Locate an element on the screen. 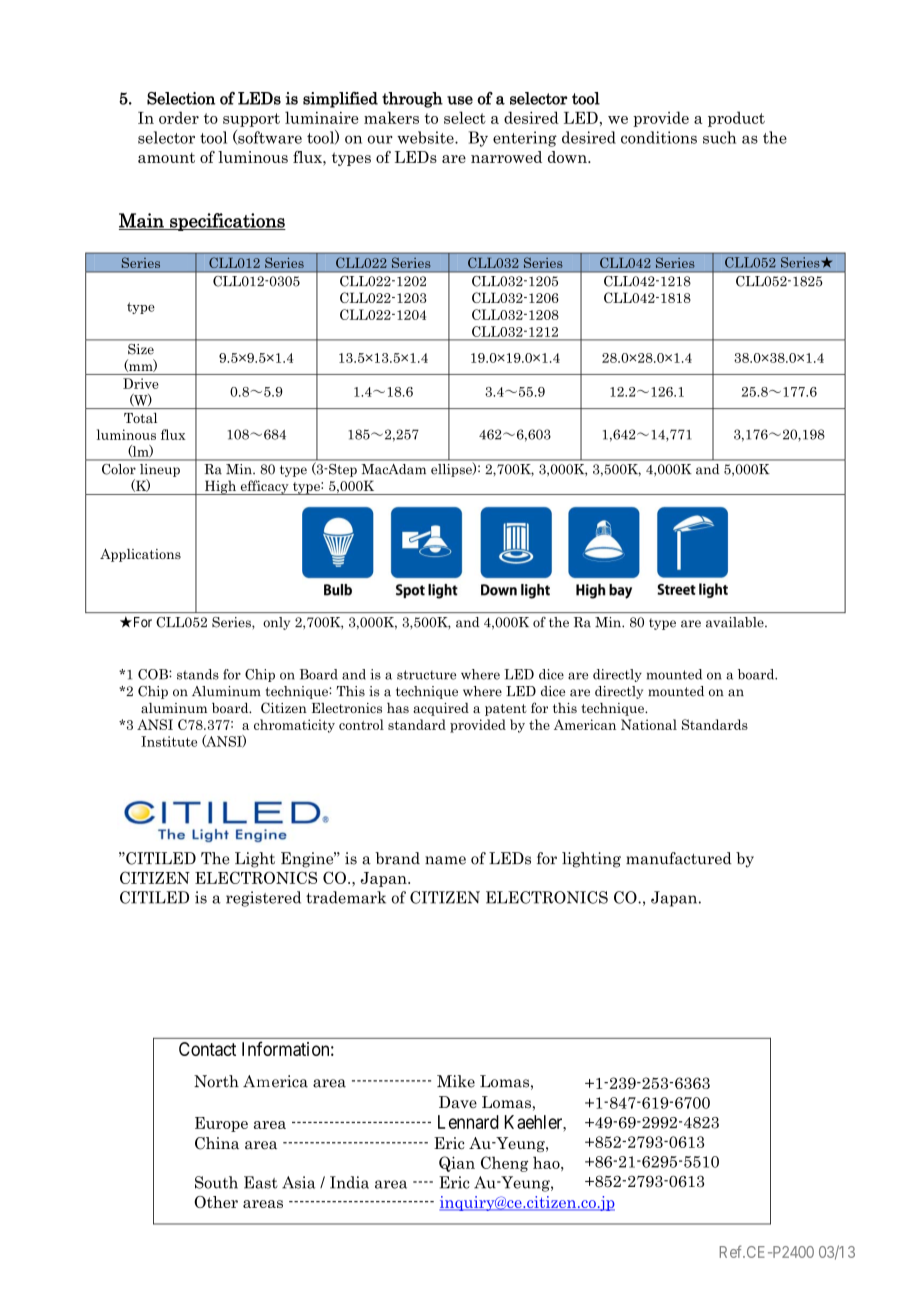 Image resolution: width=924 pixels, height=1308 pixels. stands is located at coordinates (198, 674).
